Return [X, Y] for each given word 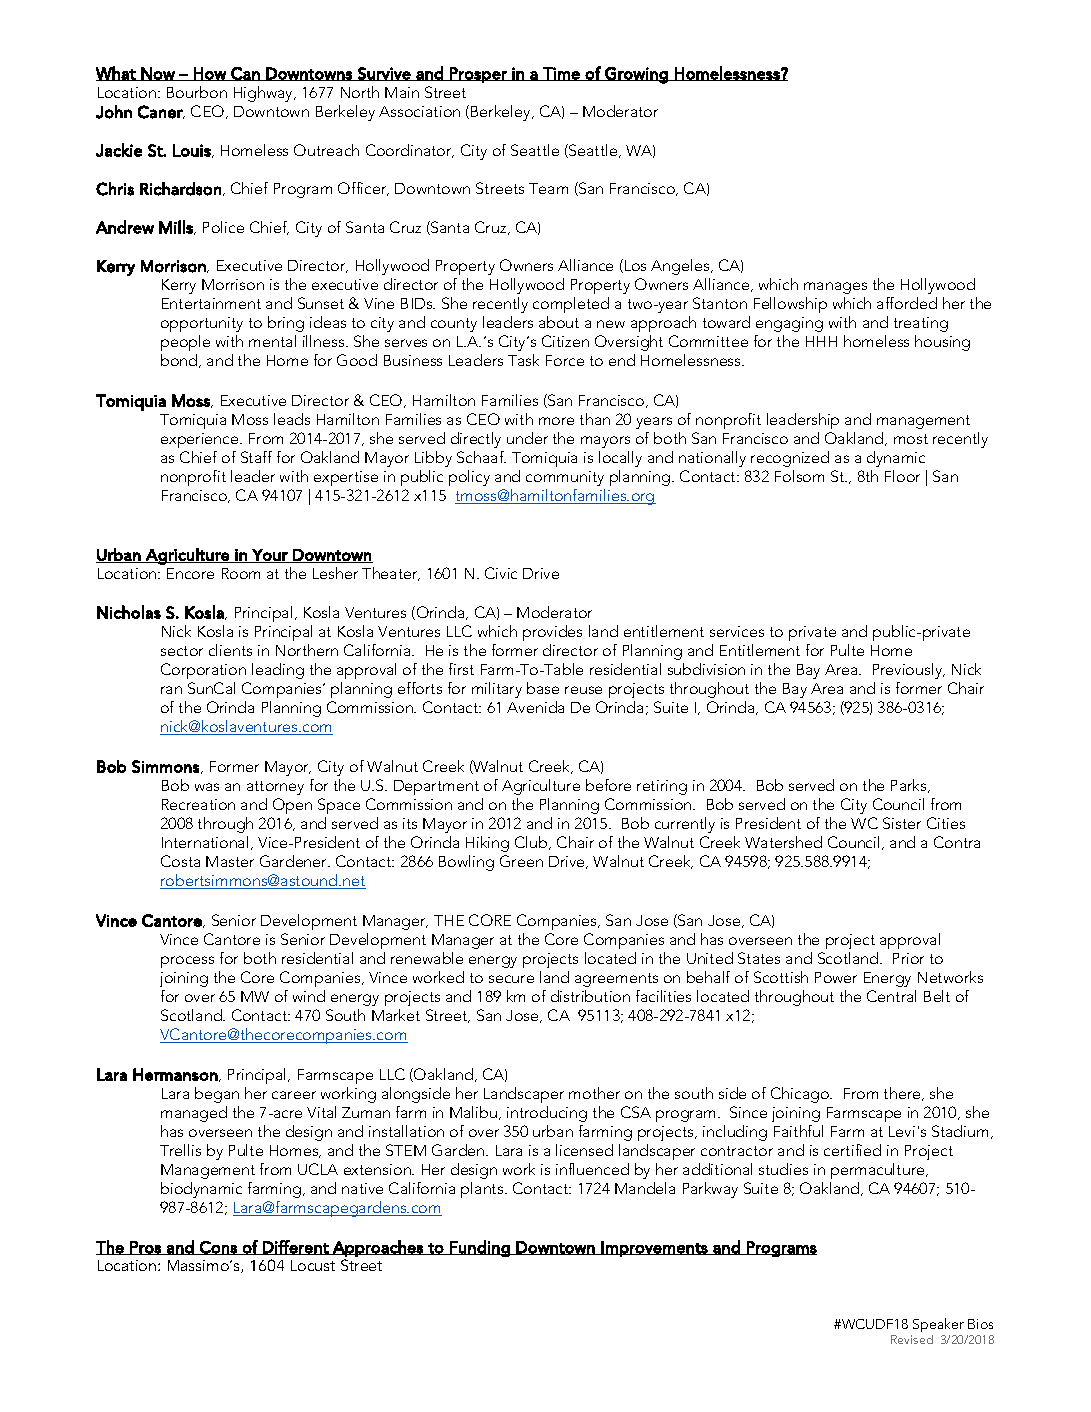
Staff [256, 457]
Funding [480, 1248]
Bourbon [197, 92]
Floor [902, 476]
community [565, 478]
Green [521, 861]
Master [230, 861]
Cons [218, 1248]
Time [561, 74]
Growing [636, 75]
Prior [908, 958]
